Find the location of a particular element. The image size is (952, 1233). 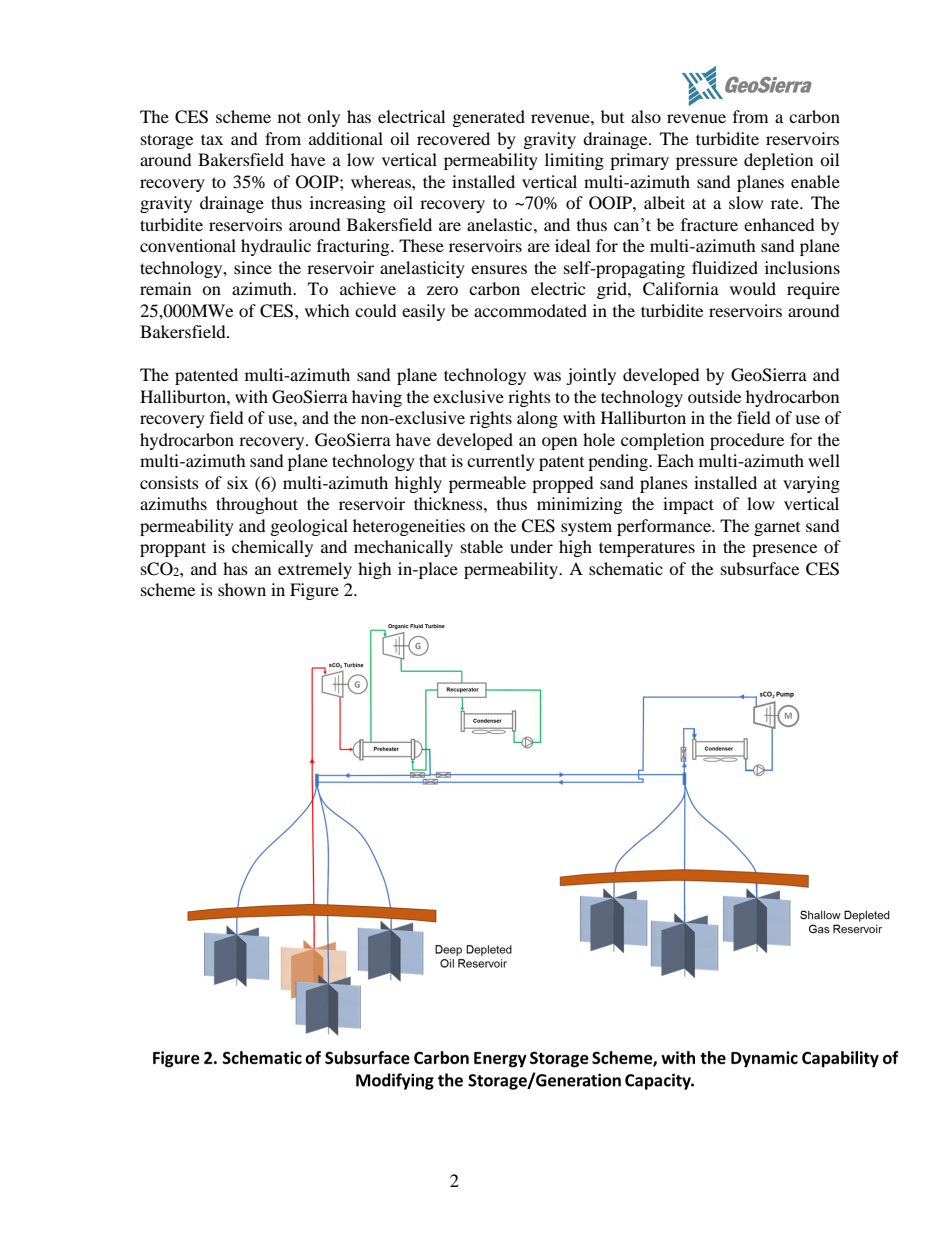

recovered is located at coordinates (453, 138).
